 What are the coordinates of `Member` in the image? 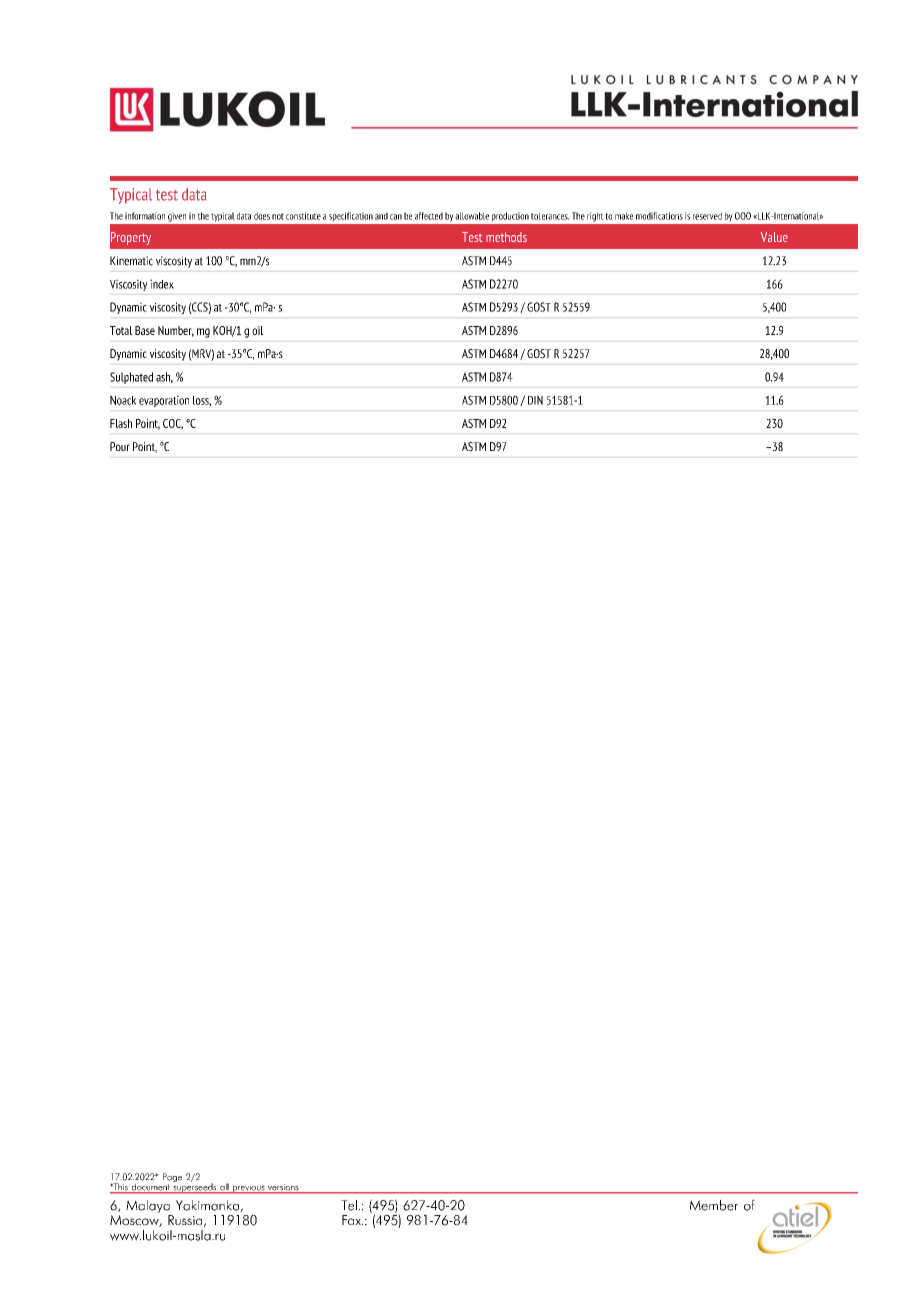 It's located at (714, 1205).
